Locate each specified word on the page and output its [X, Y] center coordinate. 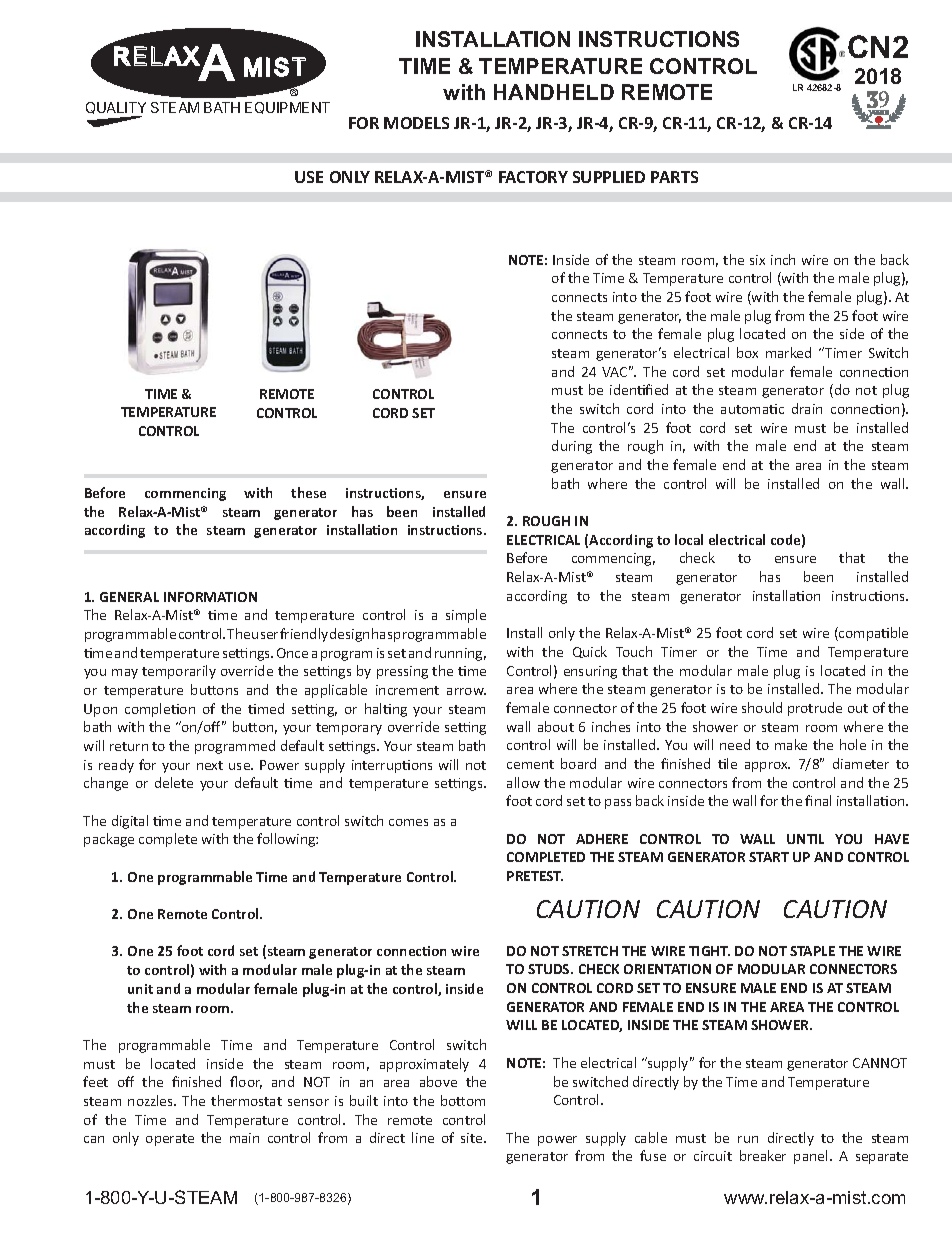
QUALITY [116, 109]
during [572, 447]
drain [807, 408]
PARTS [674, 177]
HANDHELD [554, 92]
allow [523, 782]
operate [170, 1140]
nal [823, 800]
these [308, 492]
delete [174, 782]
